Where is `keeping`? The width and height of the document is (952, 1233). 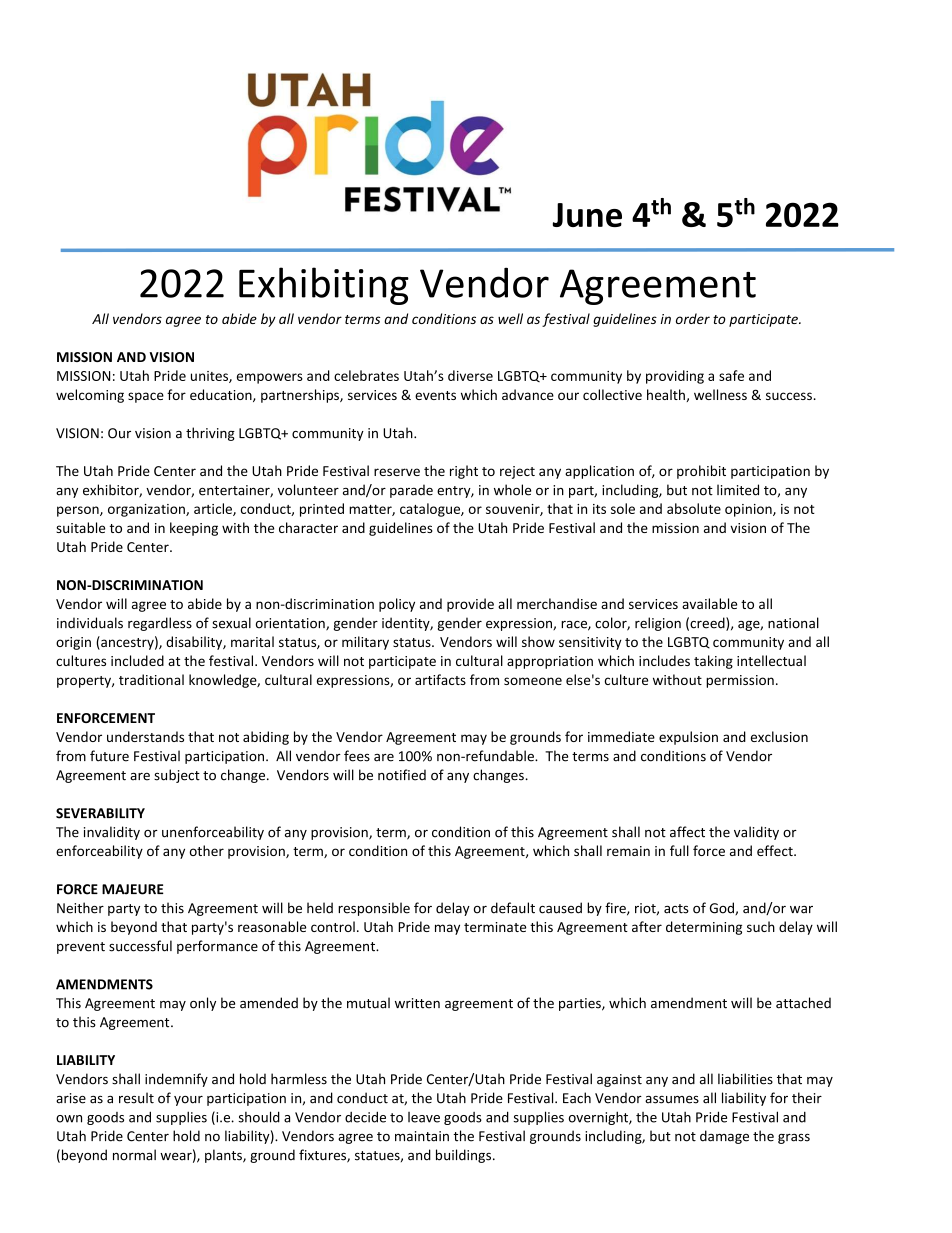
keeping is located at coordinates (194, 529).
